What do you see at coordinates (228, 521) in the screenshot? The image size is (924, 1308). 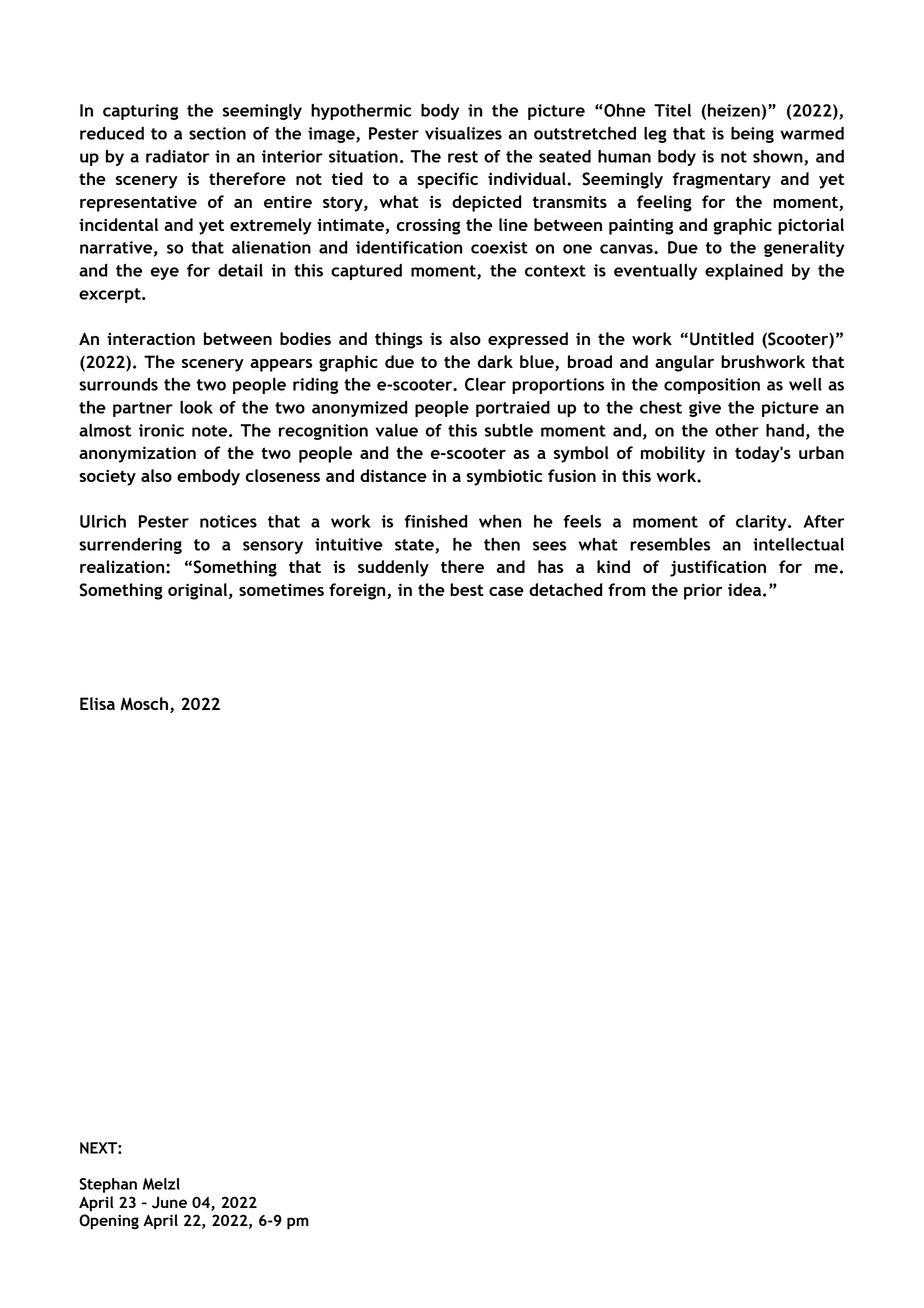 I see `notices` at bounding box center [228, 521].
